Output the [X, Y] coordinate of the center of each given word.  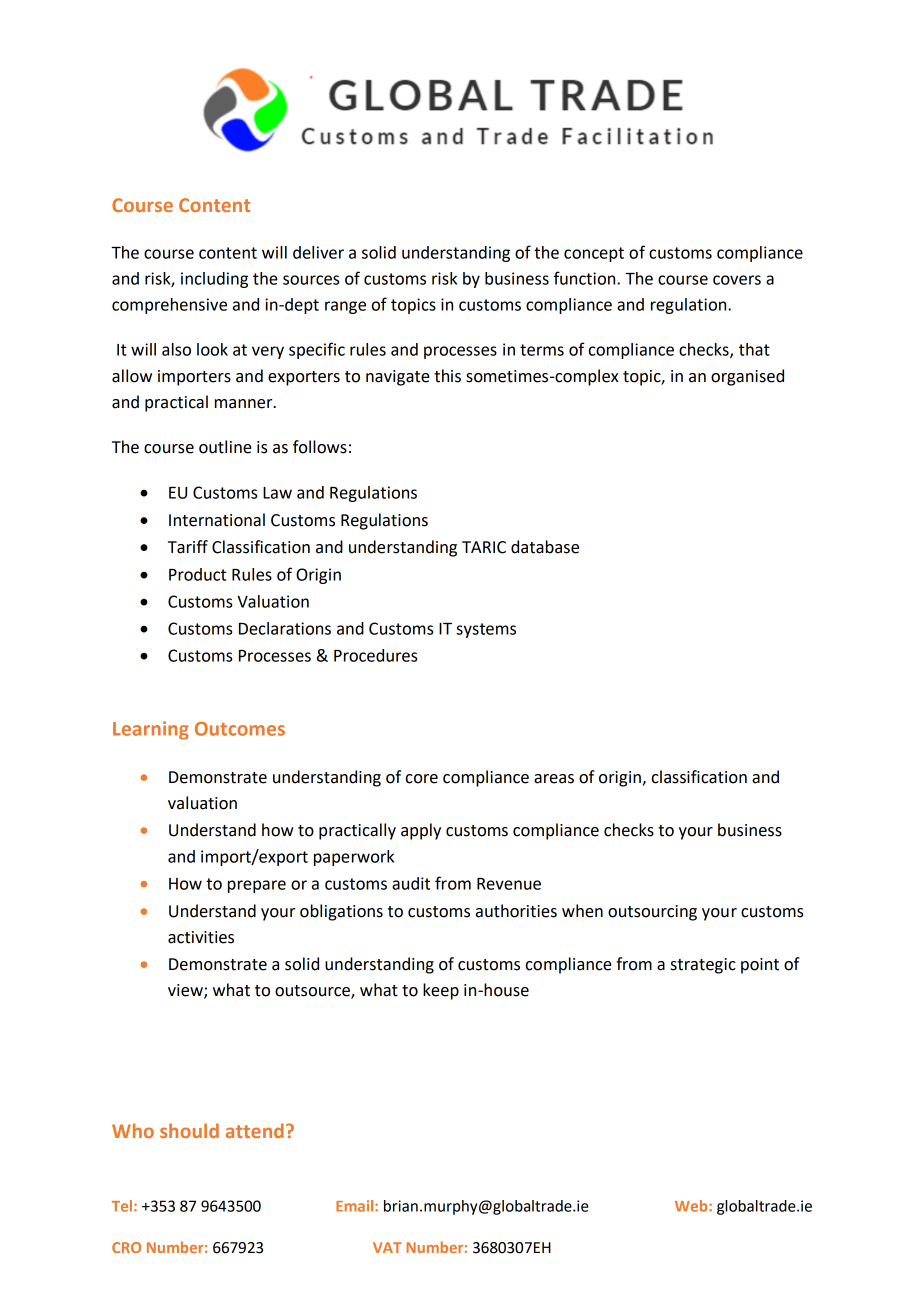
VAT [387, 1247]
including [214, 280]
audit [411, 883]
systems [486, 630]
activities [201, 937]
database [545, 547]
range [345, 307]
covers [737, 280]
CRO [126, 1247]
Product [197, 574]
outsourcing [652, 913]
